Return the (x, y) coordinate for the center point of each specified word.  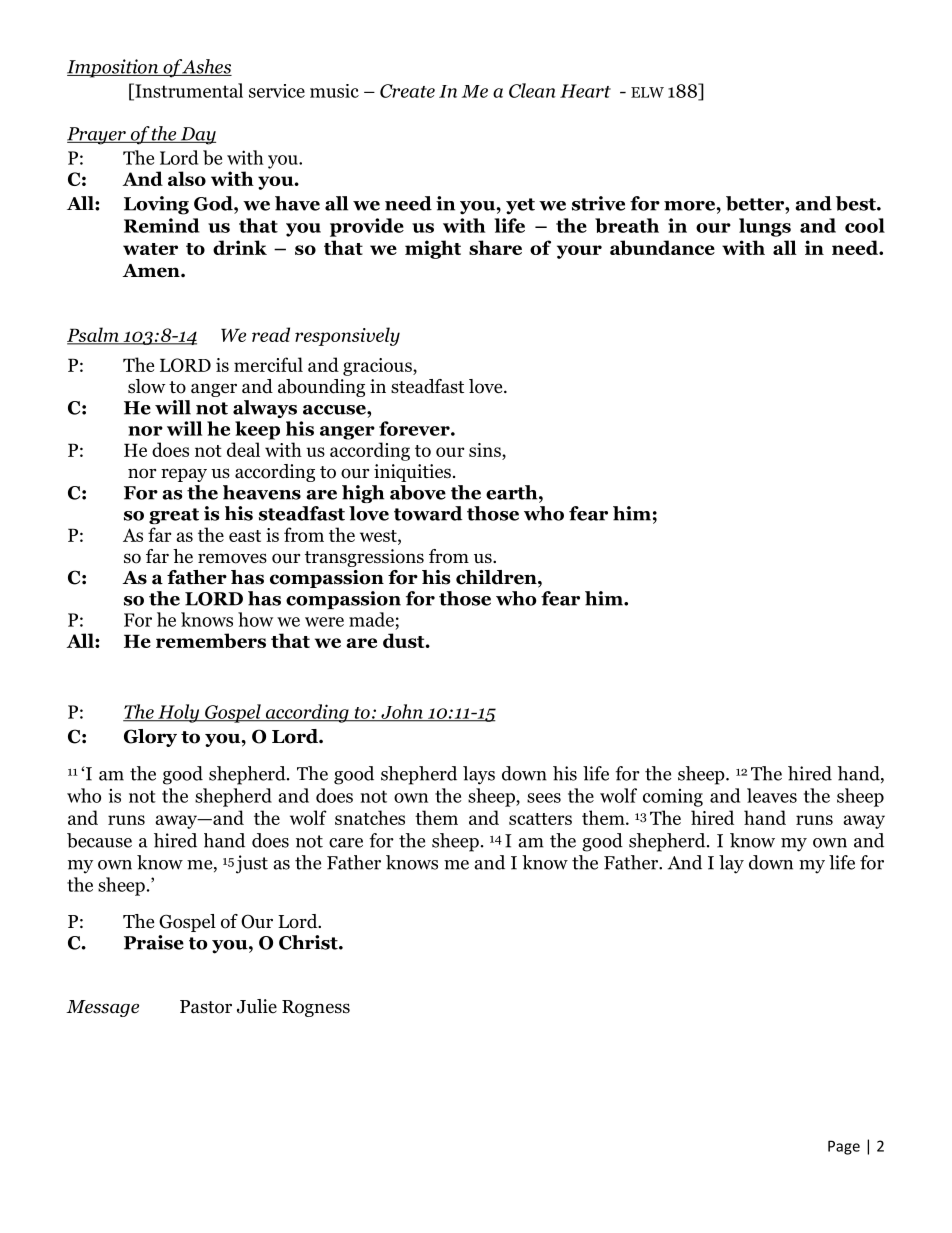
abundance (662, 247)
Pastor (206, 1007)
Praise (154, 942)
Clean (532, 90)
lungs (765, 227)
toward (428, 513)
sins (486, 450)
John (402, 712)
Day (197, 136)
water (150, 249)
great (174, 516)
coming (673, 798)
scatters (540, 819)
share (495, 247)
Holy (179, 713)
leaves (772, 795)
